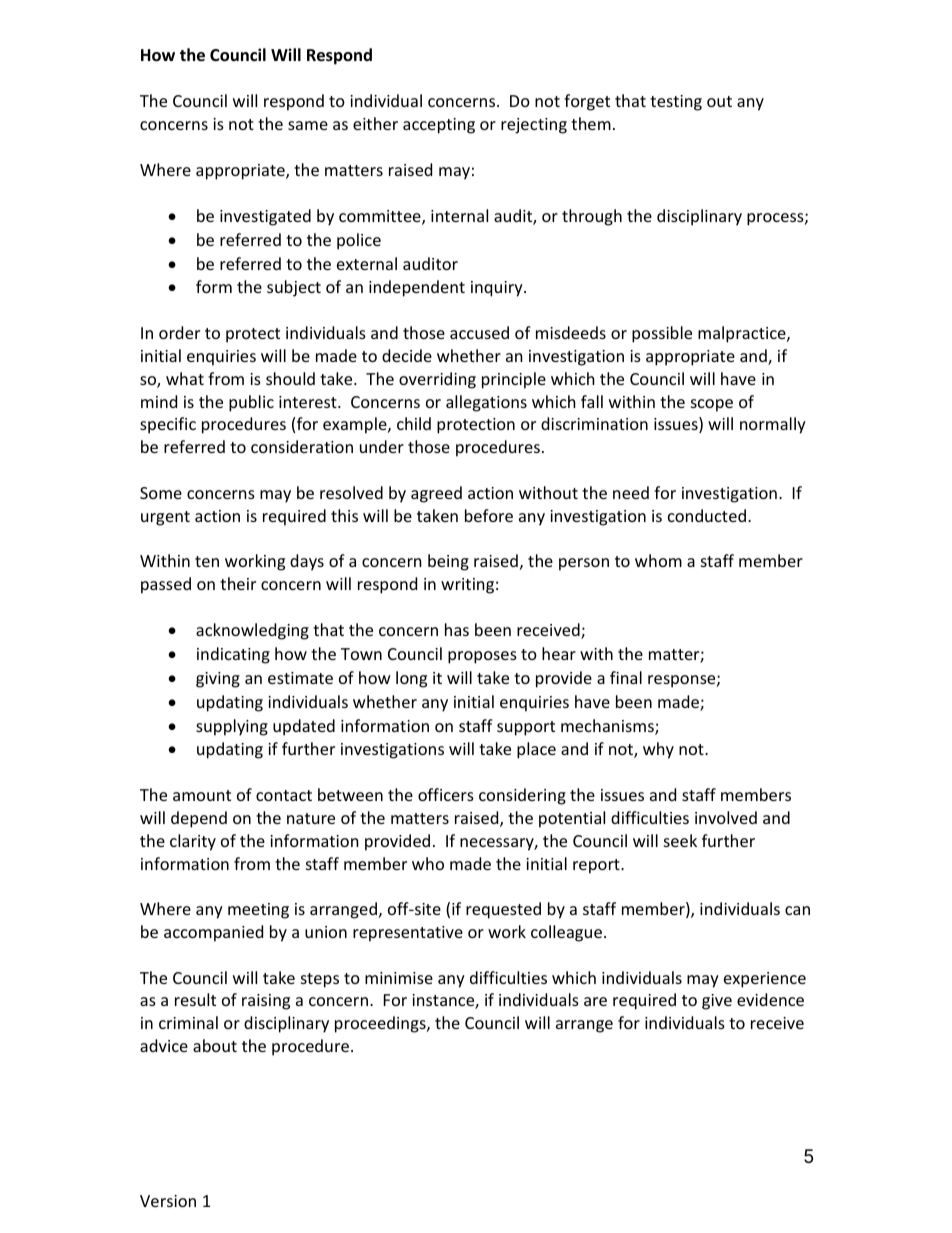 This screenshot has height=1233, width=952. I want to click on conducted, so click(707, 515).
